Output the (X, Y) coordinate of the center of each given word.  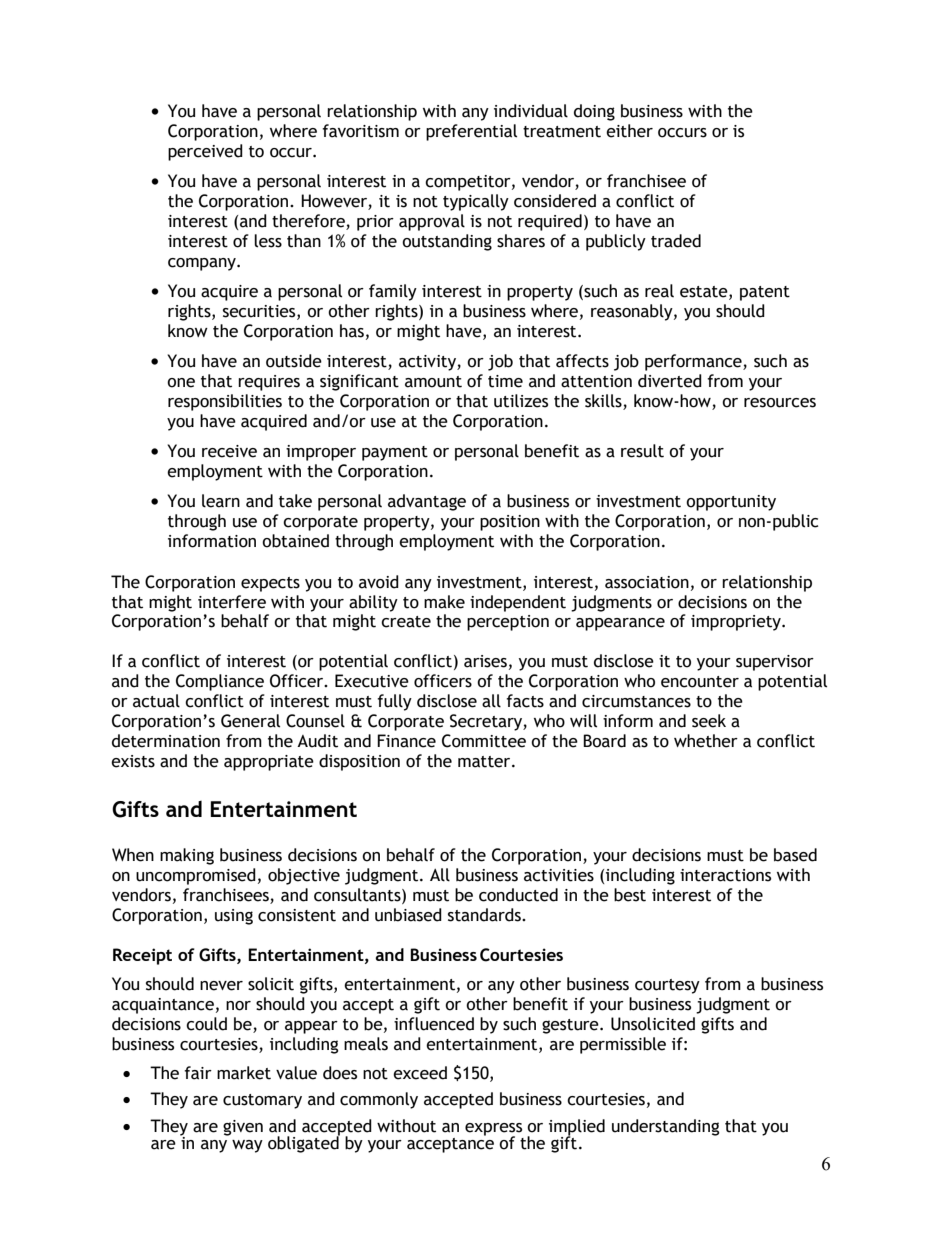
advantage (427, 502)
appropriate (269, 763)
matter (485, 762)
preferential (471, 132)
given (243, 1128)
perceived (205, 152)
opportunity (731, 503)
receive (229, 451)
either (629, 131)
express (493, 1130)
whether (706, 741)
